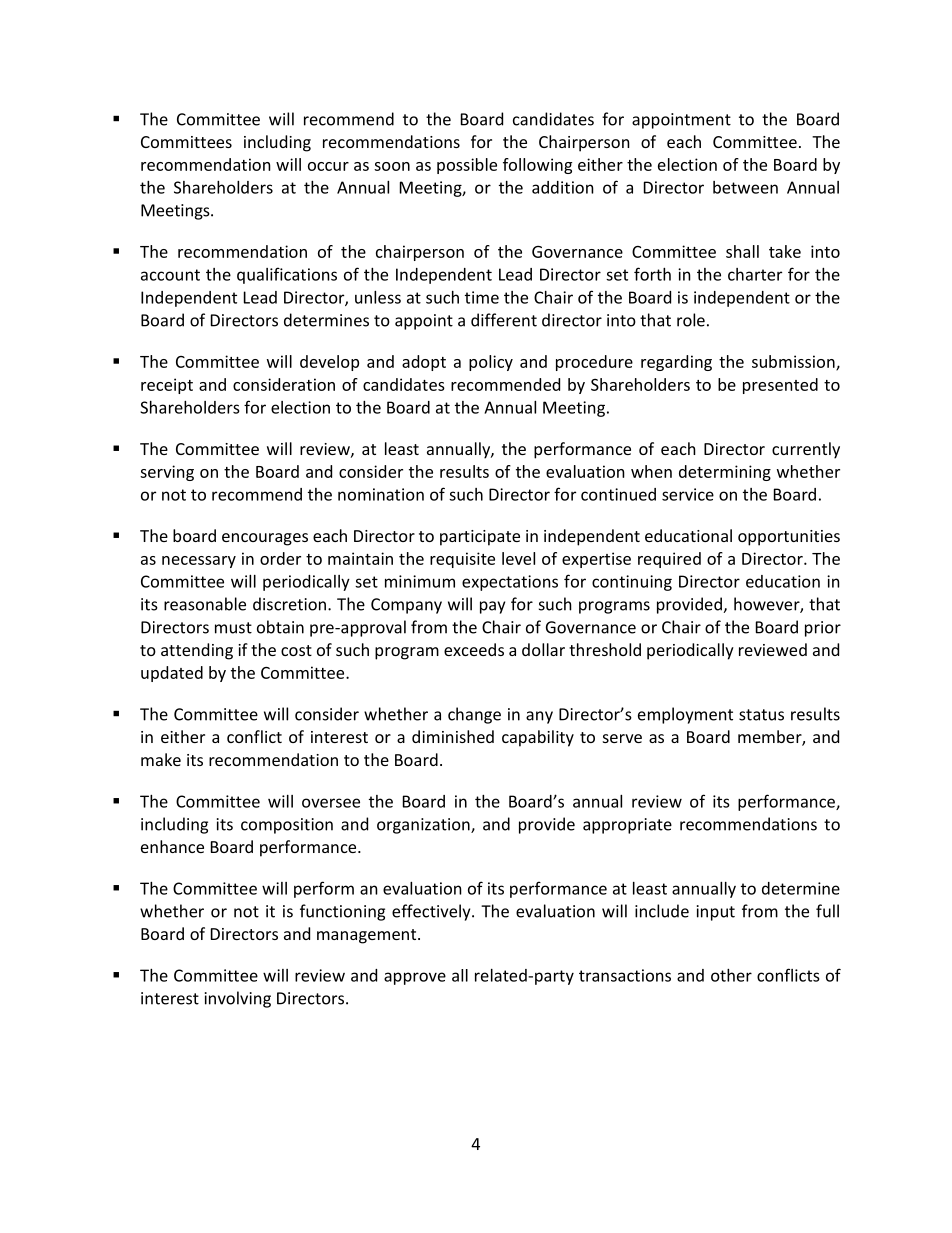  I want to click on other, so click(731, 975).
